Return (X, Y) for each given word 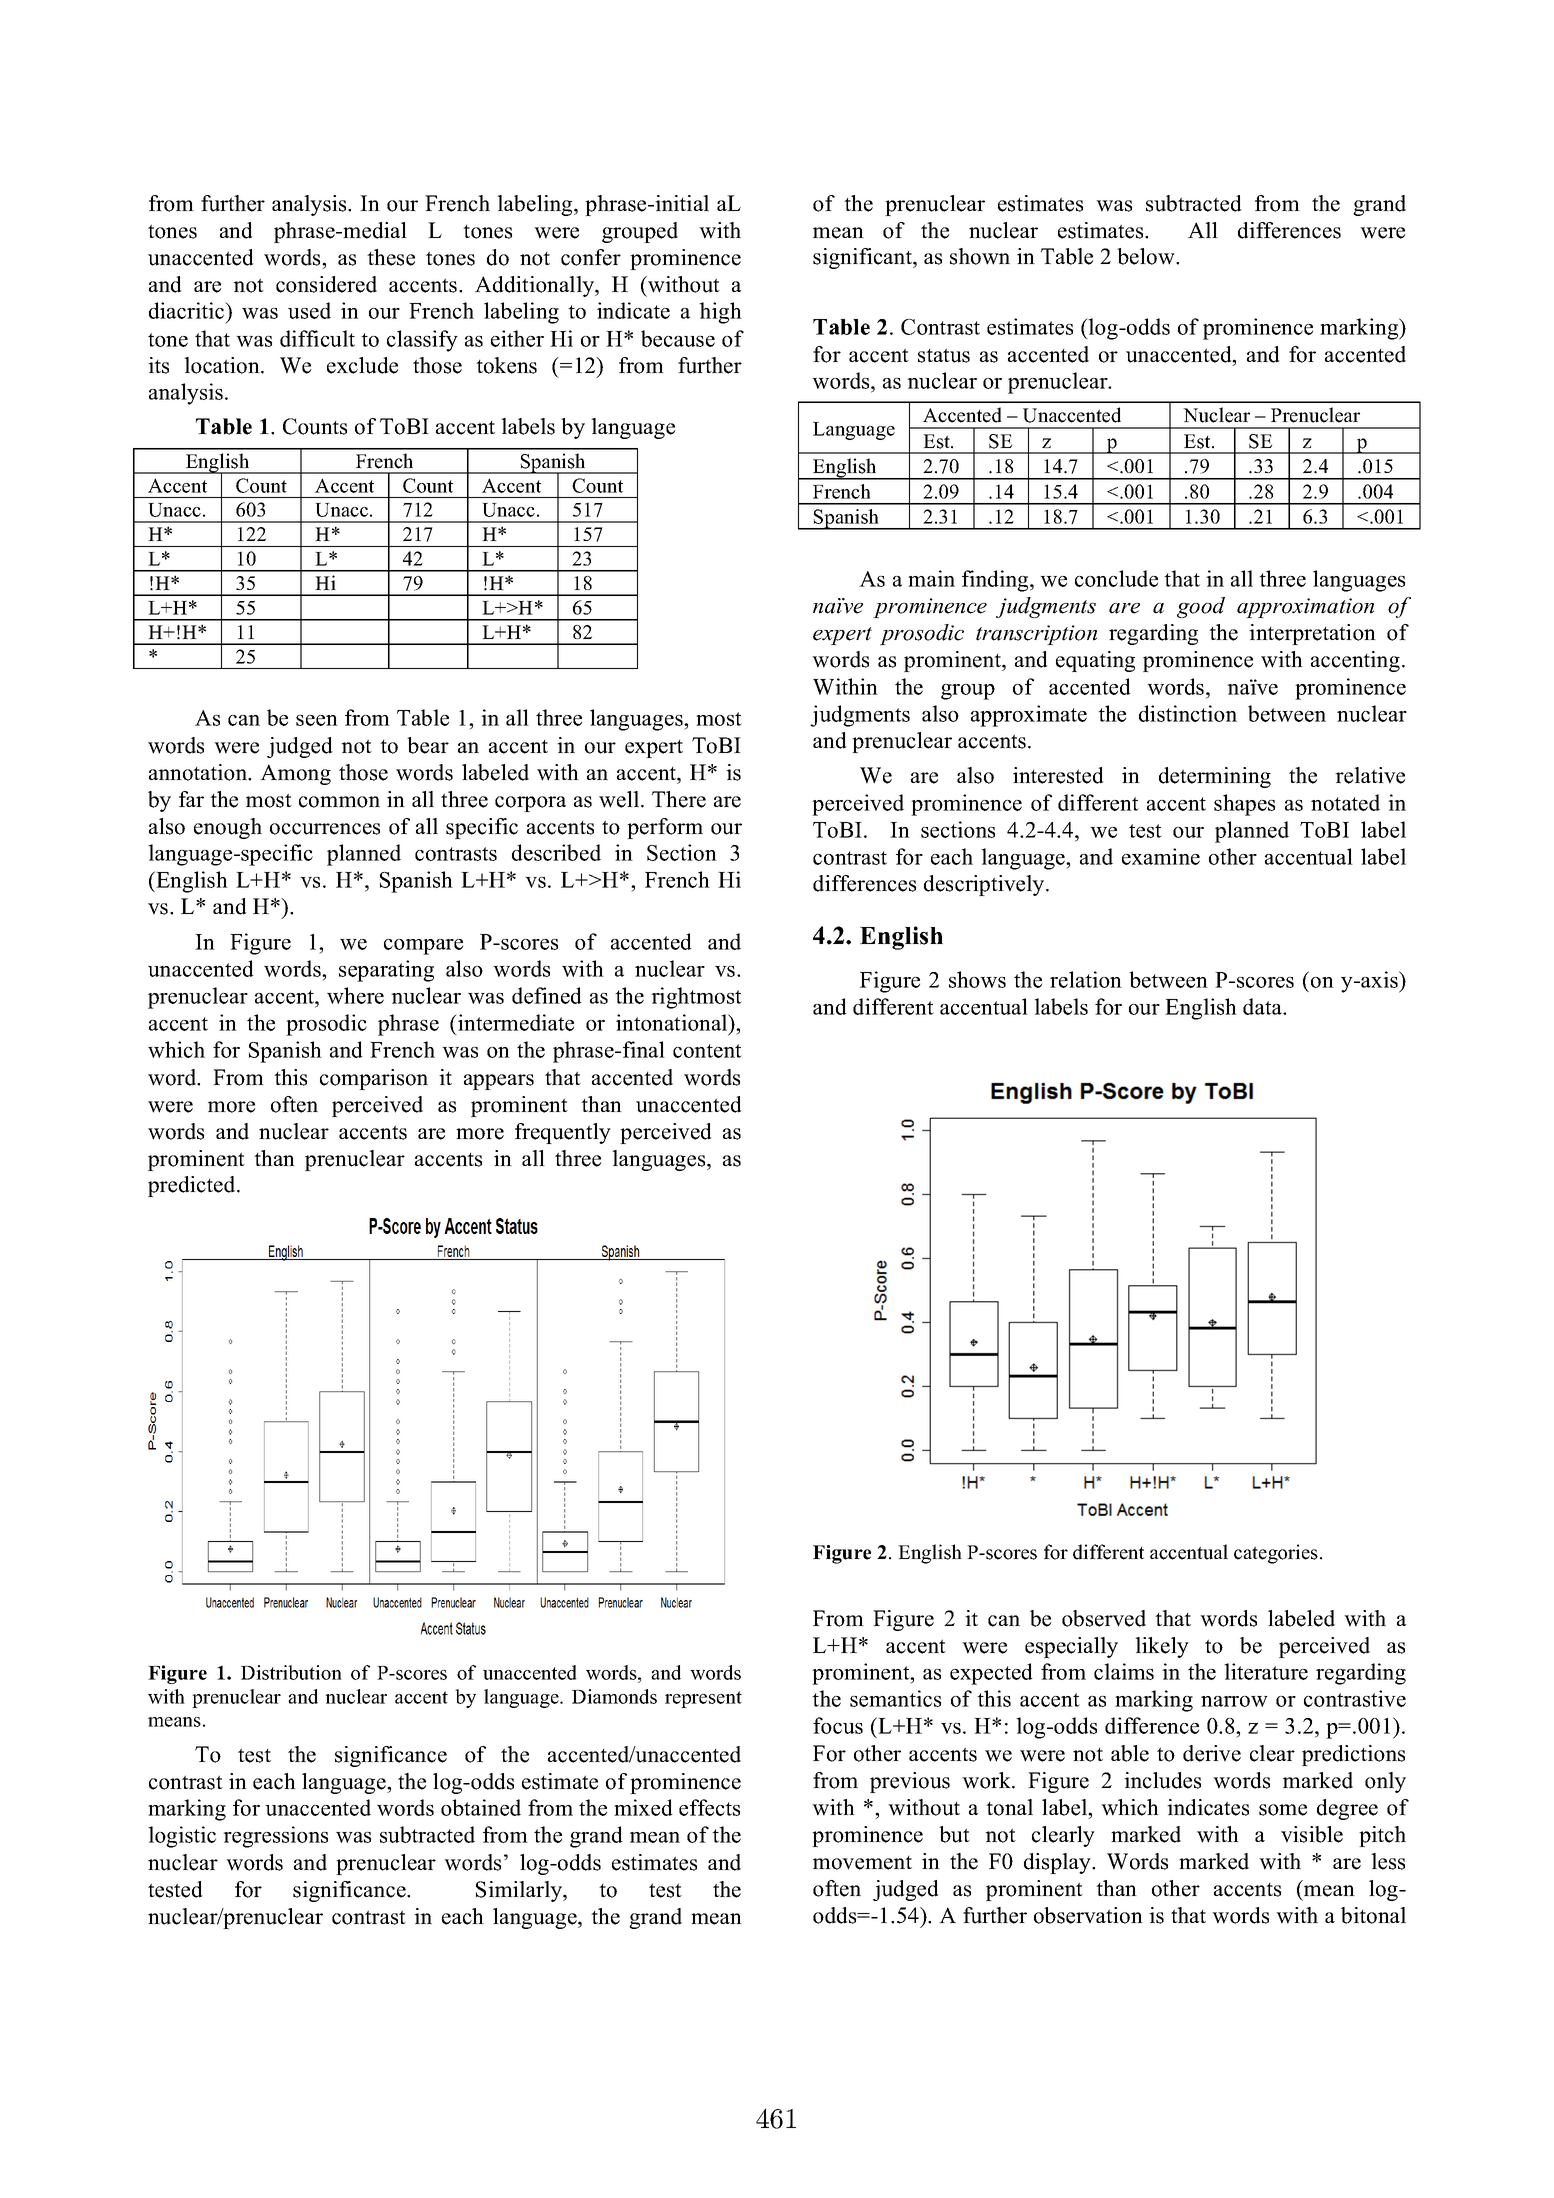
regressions (275, 1837)
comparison (374, 1079)
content (707, 1051)
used (309, 310)
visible (1312, 1834)
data (1263, 1006)
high (720, 313)
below (1147, 256)
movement (862, 1863)
